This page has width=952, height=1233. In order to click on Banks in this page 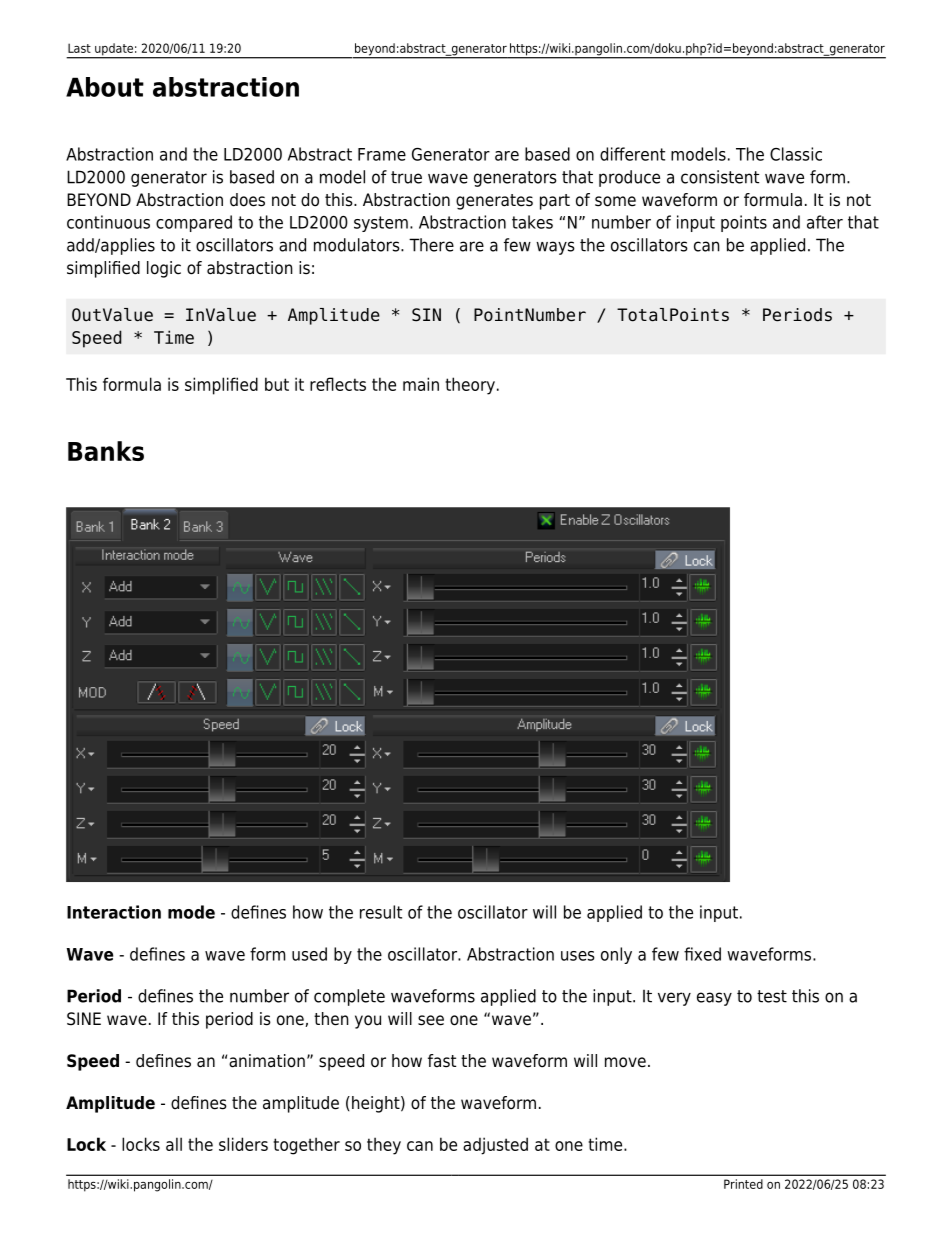, I will do `click(106, 451)`.
